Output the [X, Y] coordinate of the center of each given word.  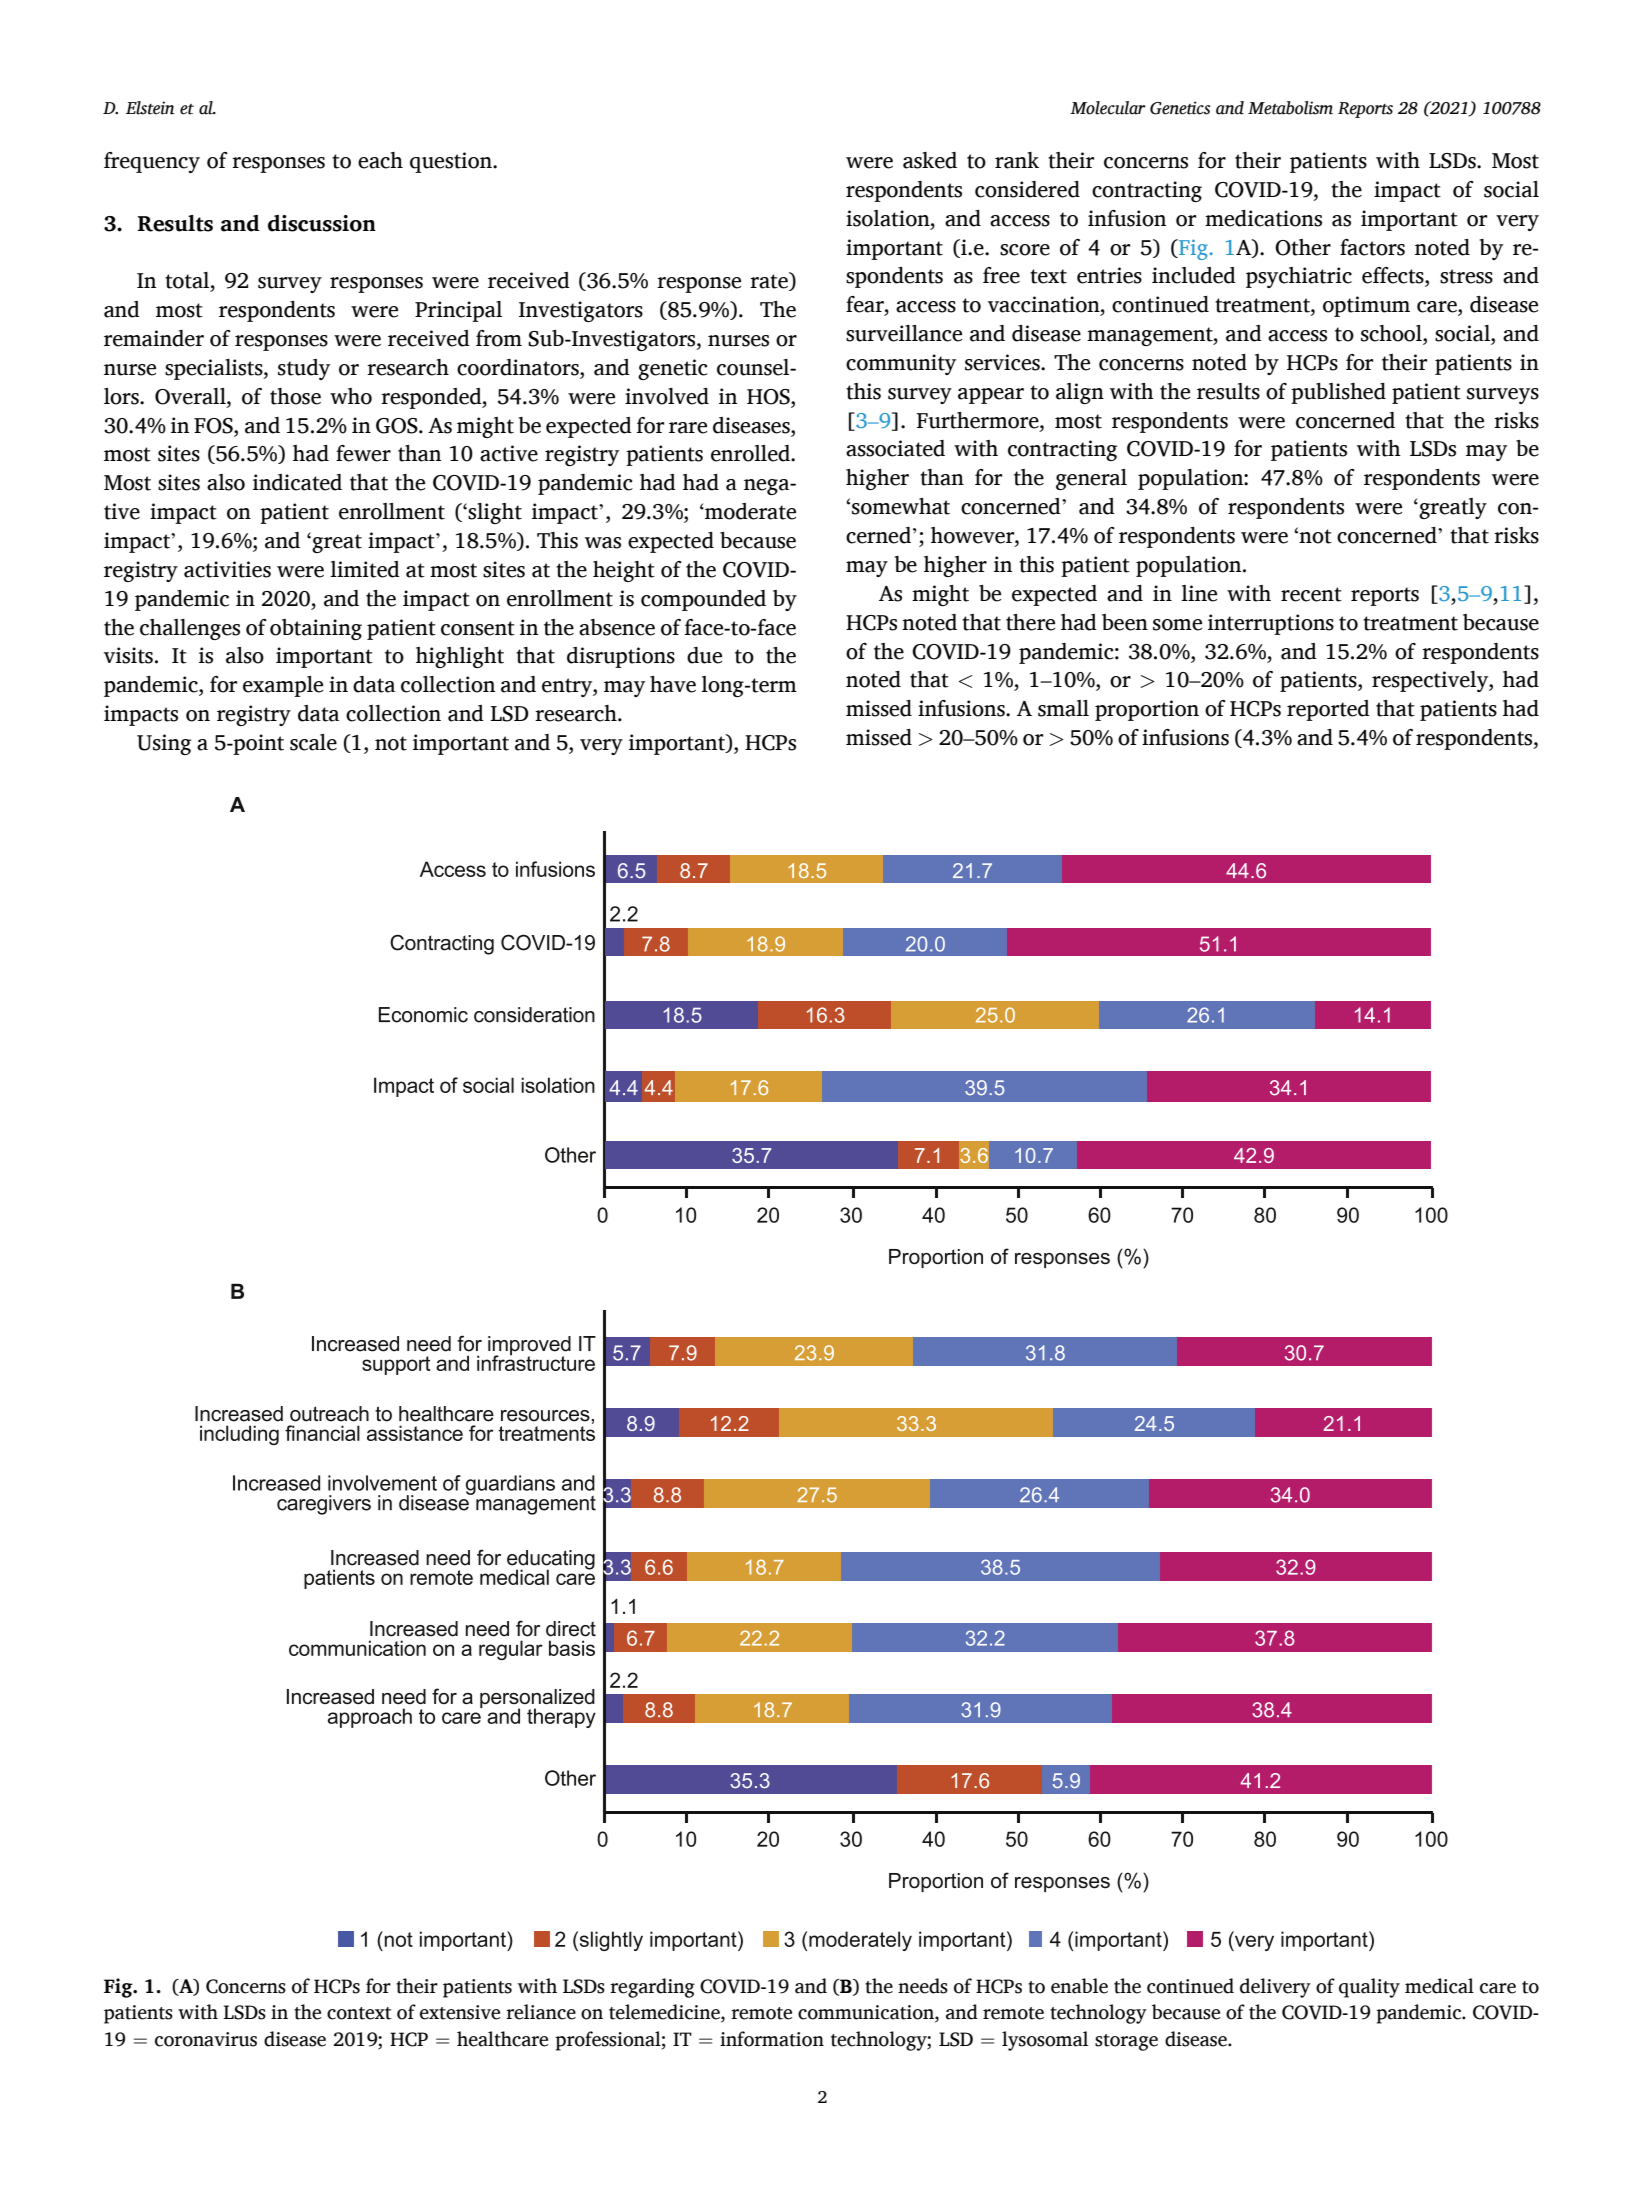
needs [923, 1986]
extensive [460, 2012]
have [673, 684]
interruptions [1271, 624]
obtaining [316, 629]
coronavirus [206, 2039]
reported [1328, 710]
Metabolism [1290, 108]
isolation [889, 218]
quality [1369, 1988]
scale [313, 742]
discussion [322, 223]
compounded [703, 600]
